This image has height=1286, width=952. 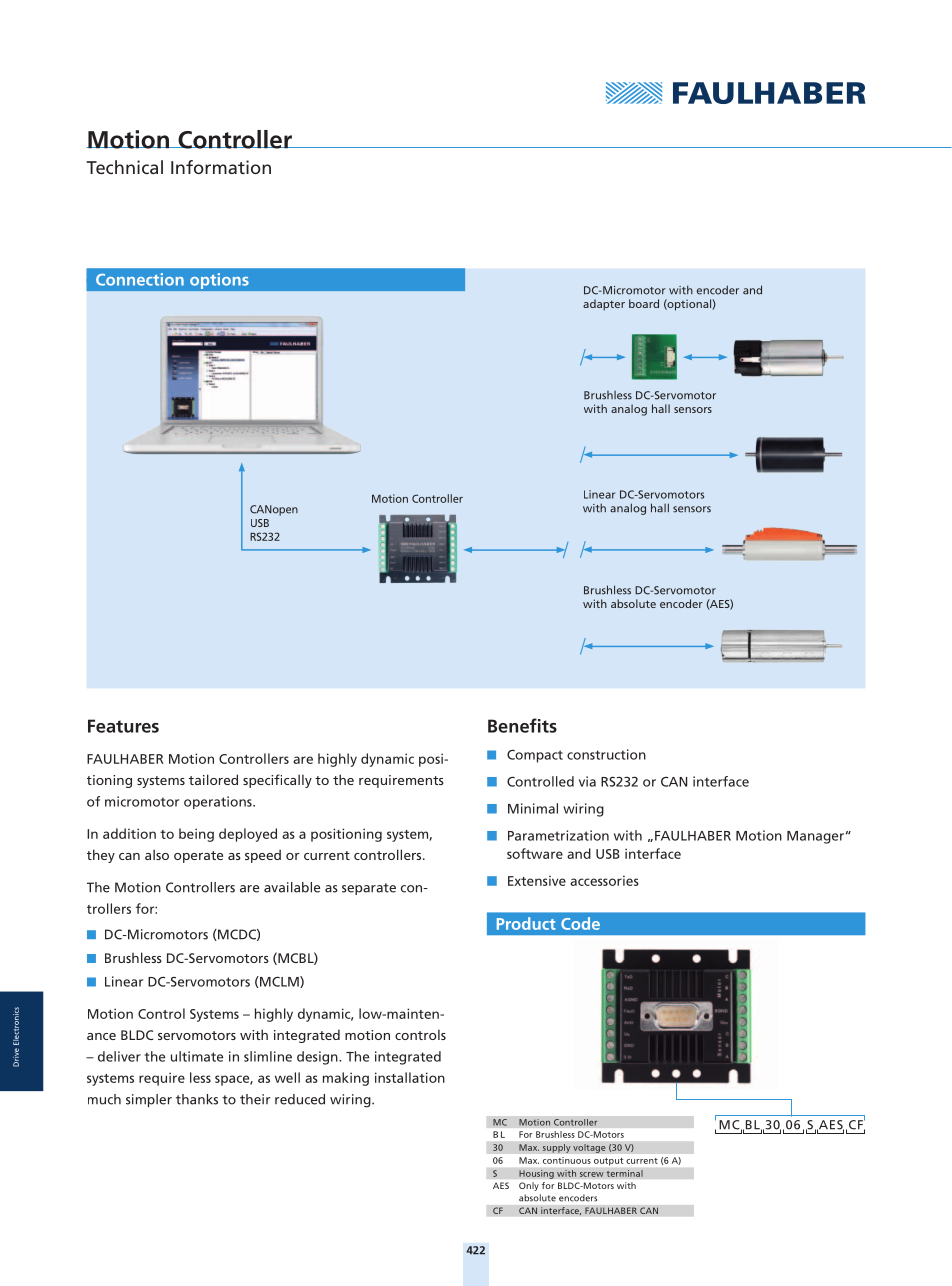 I want to click on Compact, so click(x=535, y=756).
